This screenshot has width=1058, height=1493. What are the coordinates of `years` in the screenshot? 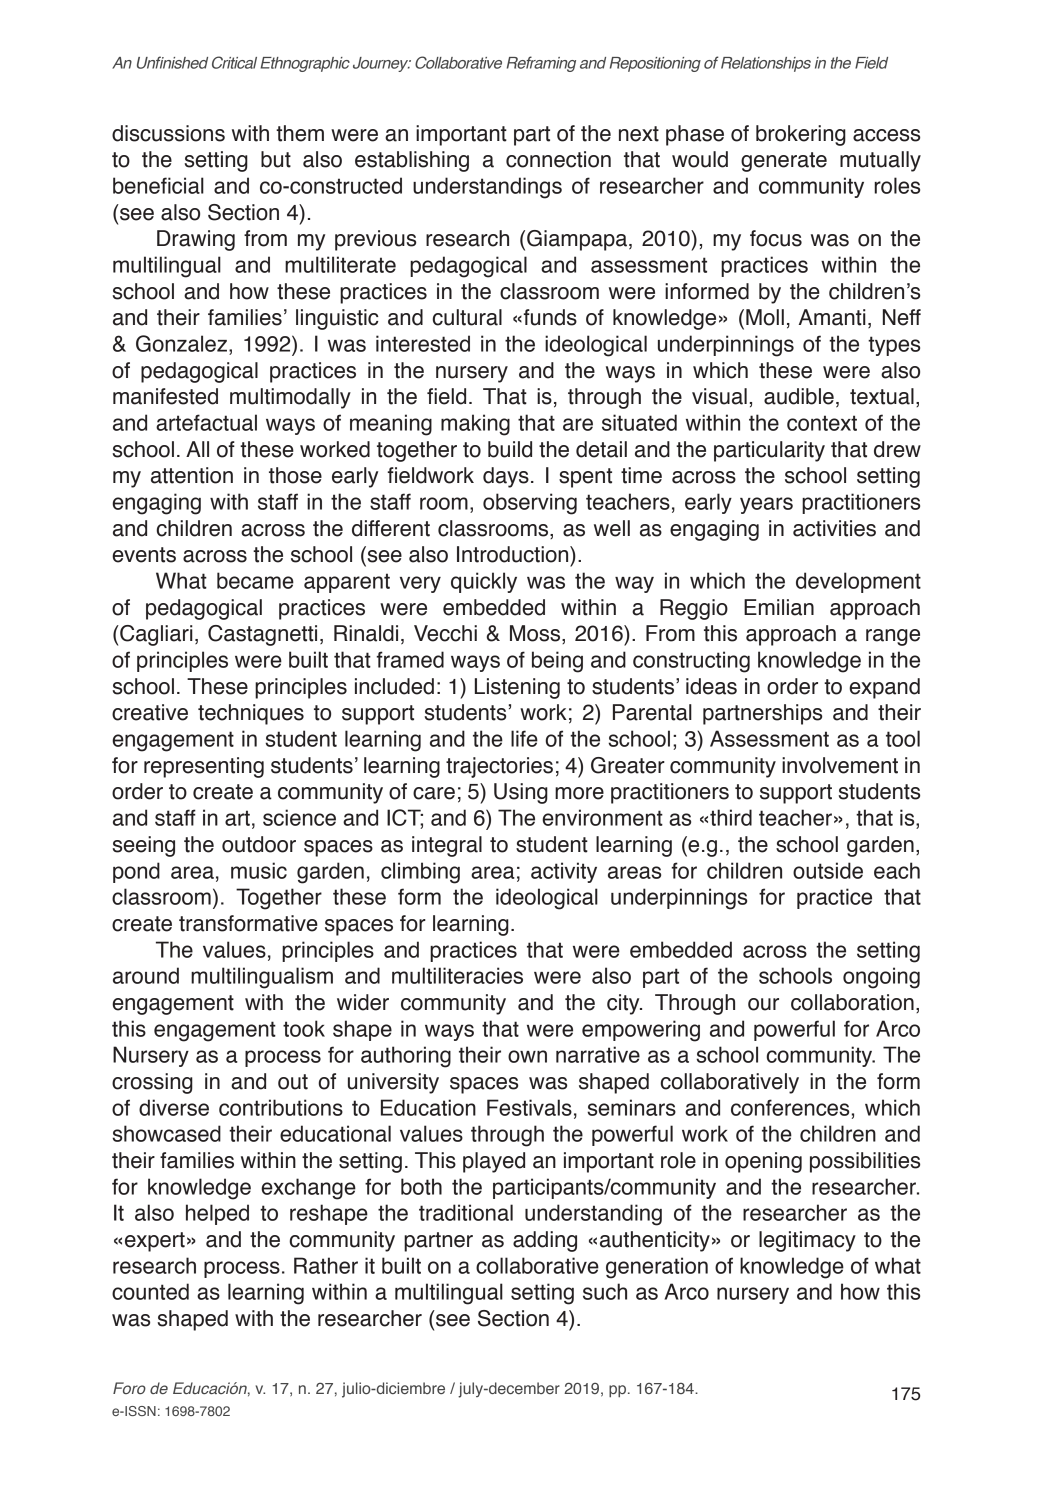 It's located at (766, 505).
